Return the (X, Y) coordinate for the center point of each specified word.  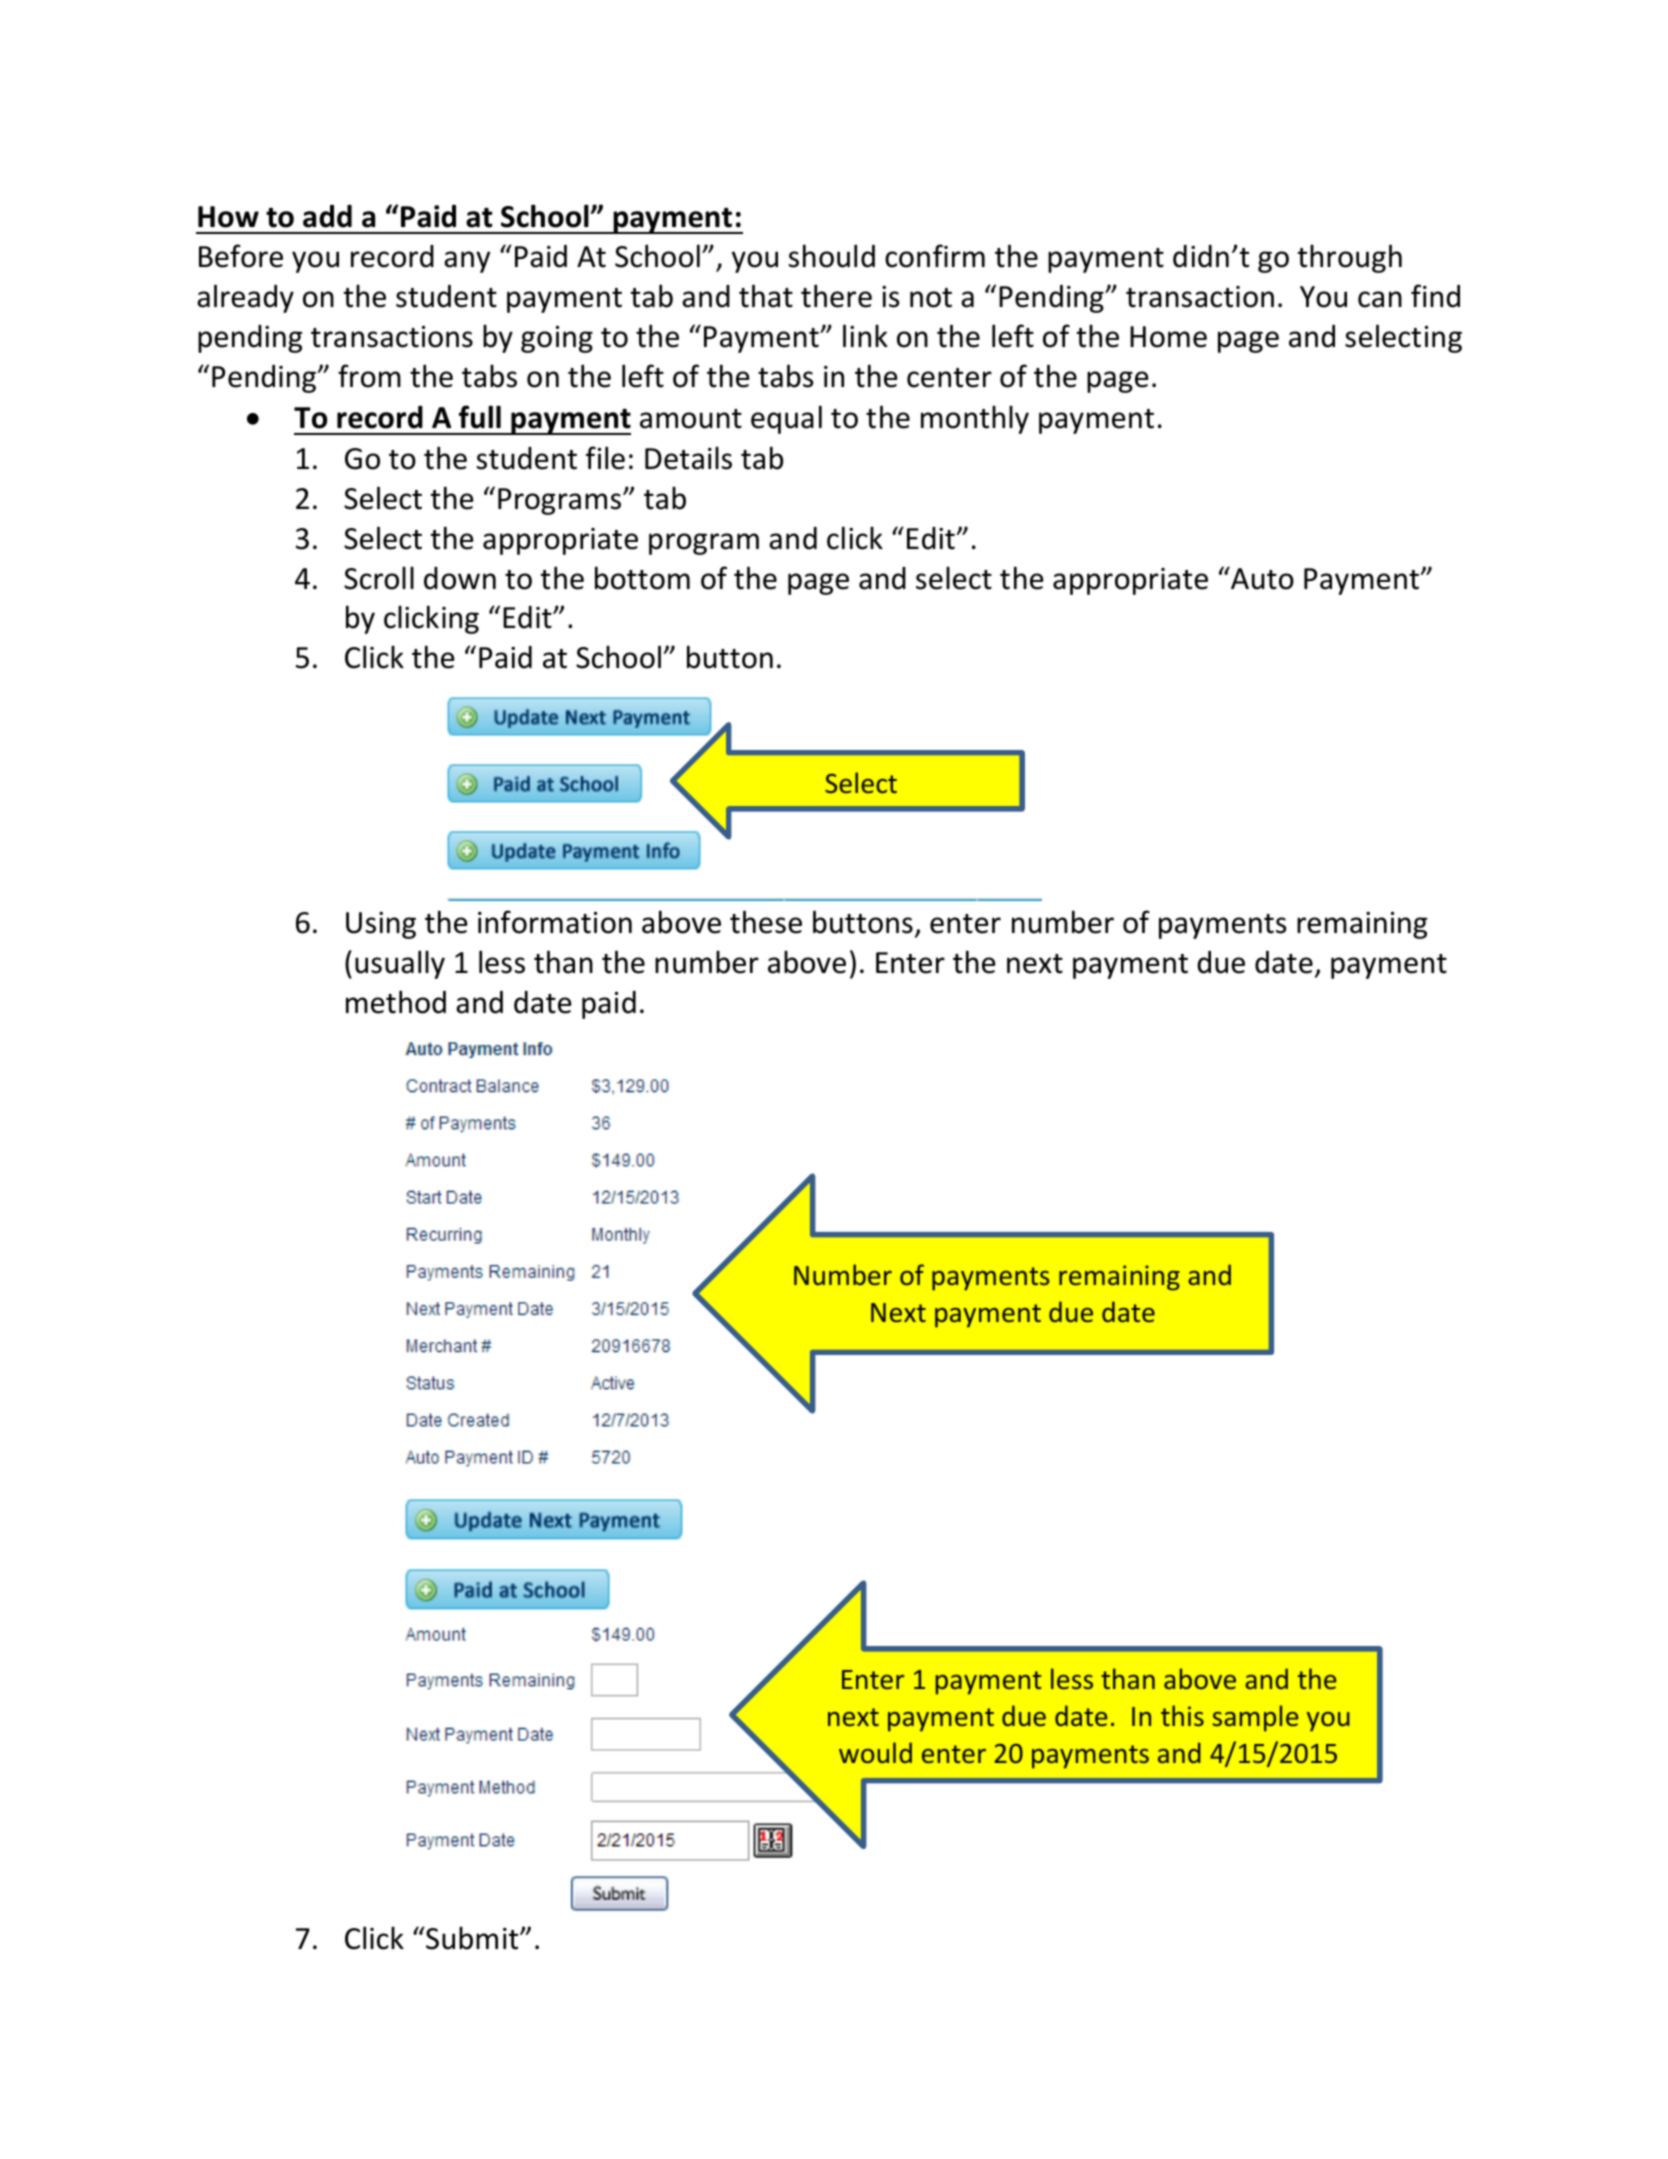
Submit (472, 1938)
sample (1255, 1718)
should (832, 256)
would (875, 1752)
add (327, 216)
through (1350, 258)
